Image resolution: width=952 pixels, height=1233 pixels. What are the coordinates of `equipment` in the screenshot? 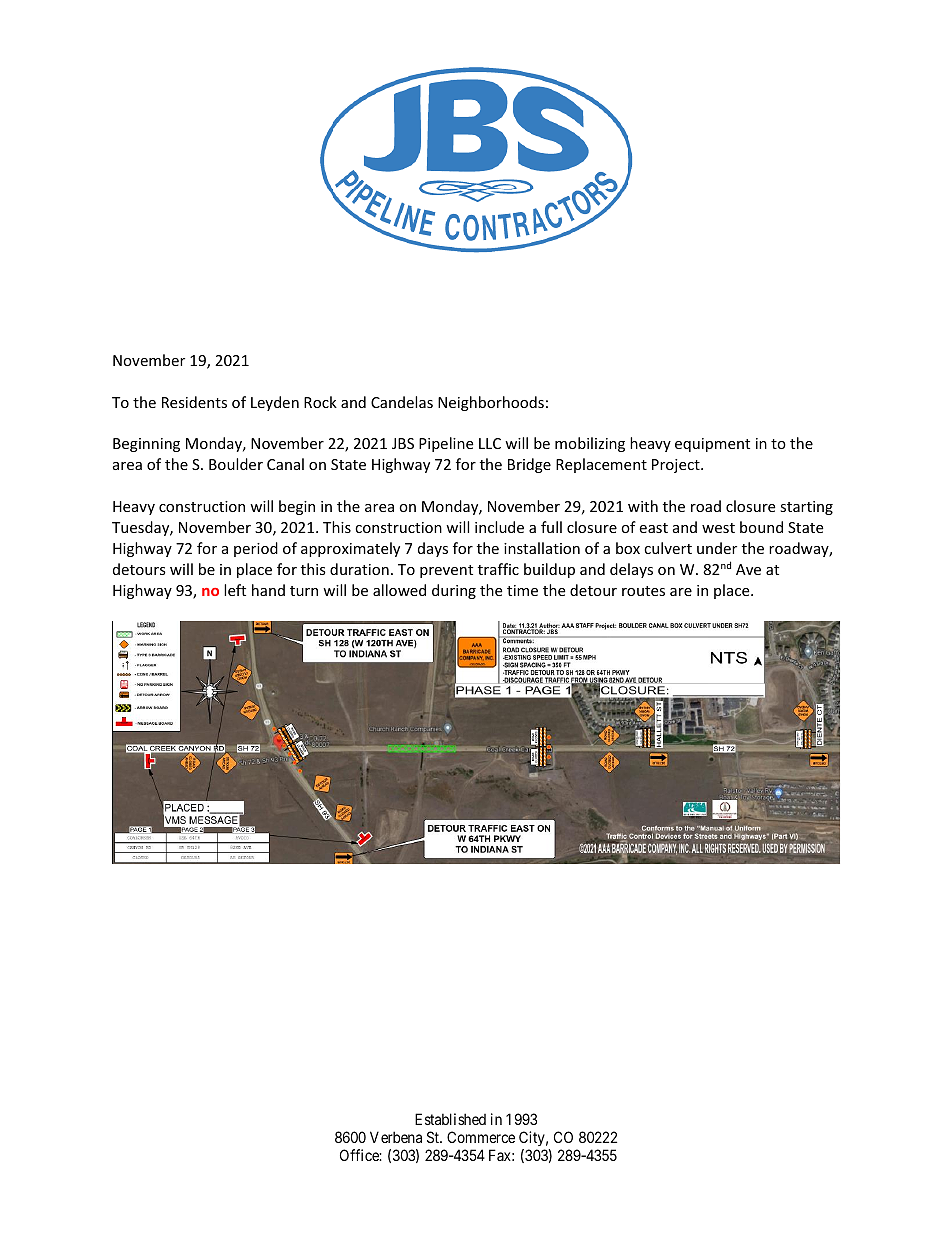 It's located at (712, 445).
